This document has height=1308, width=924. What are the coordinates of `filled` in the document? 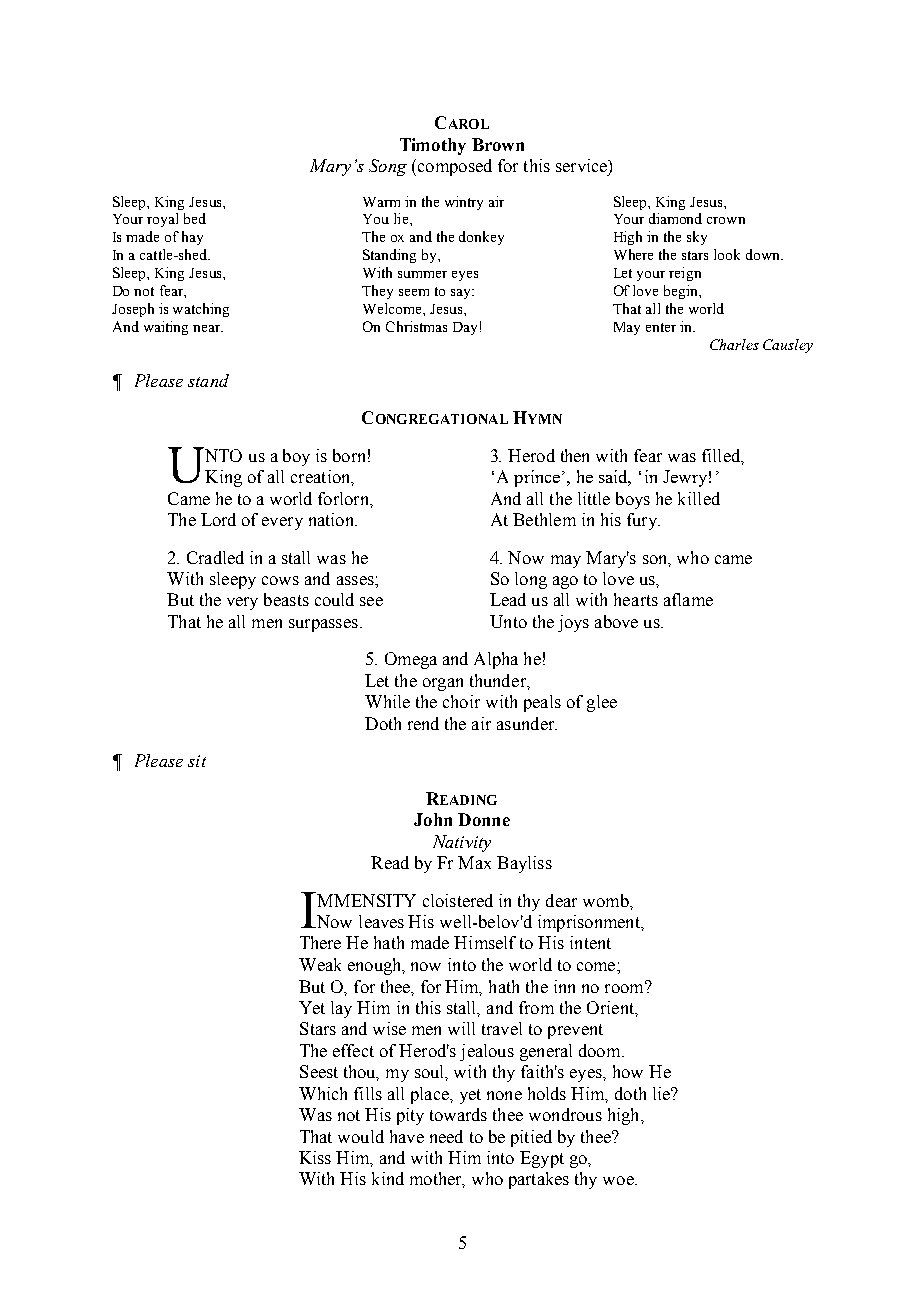 It's located at (722, 455).
